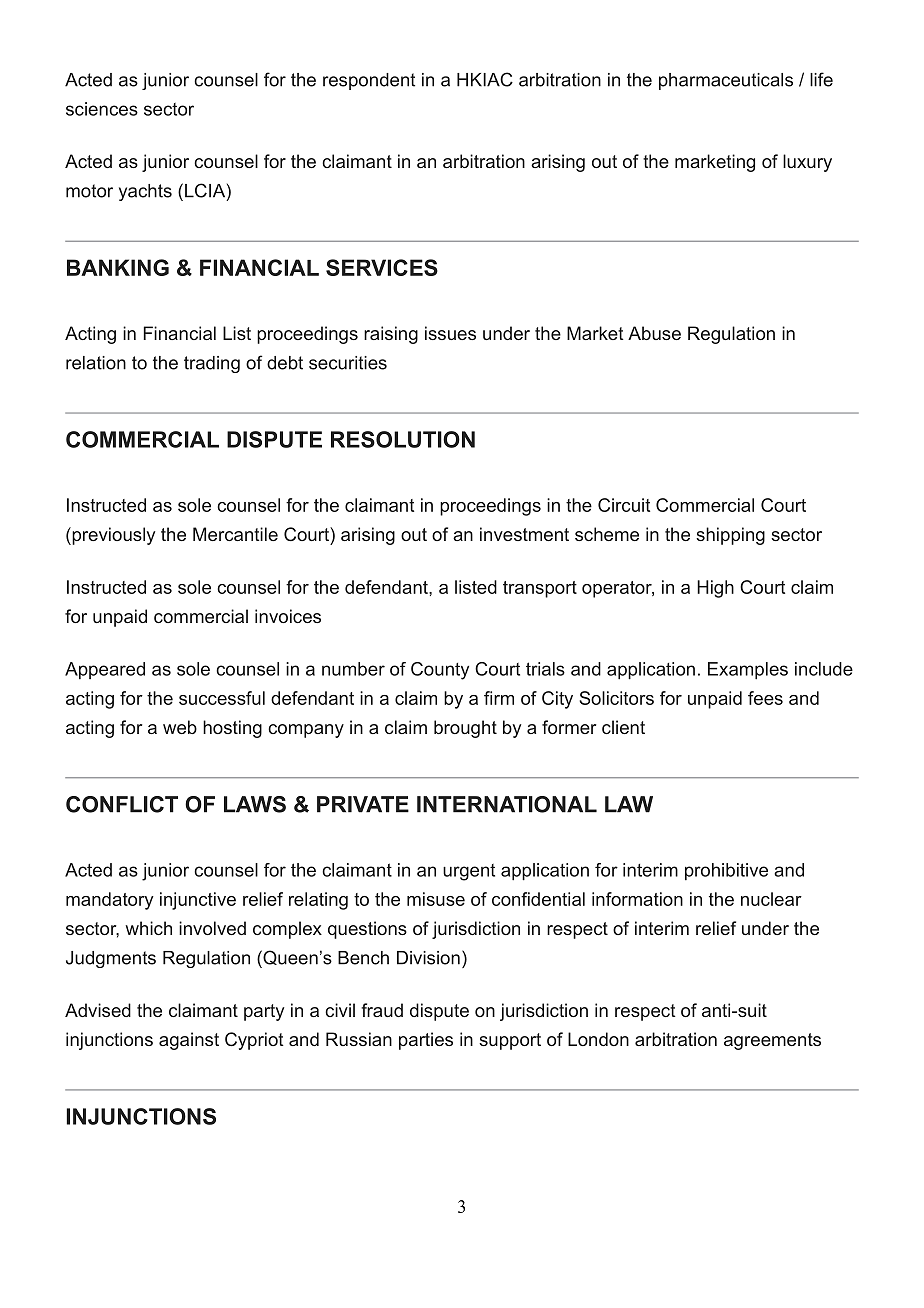 This image has height=1308, width=924. What do you see at coordinates (426, 1041) in the image?
I see `parties` at bounding box center [426, 1041].
